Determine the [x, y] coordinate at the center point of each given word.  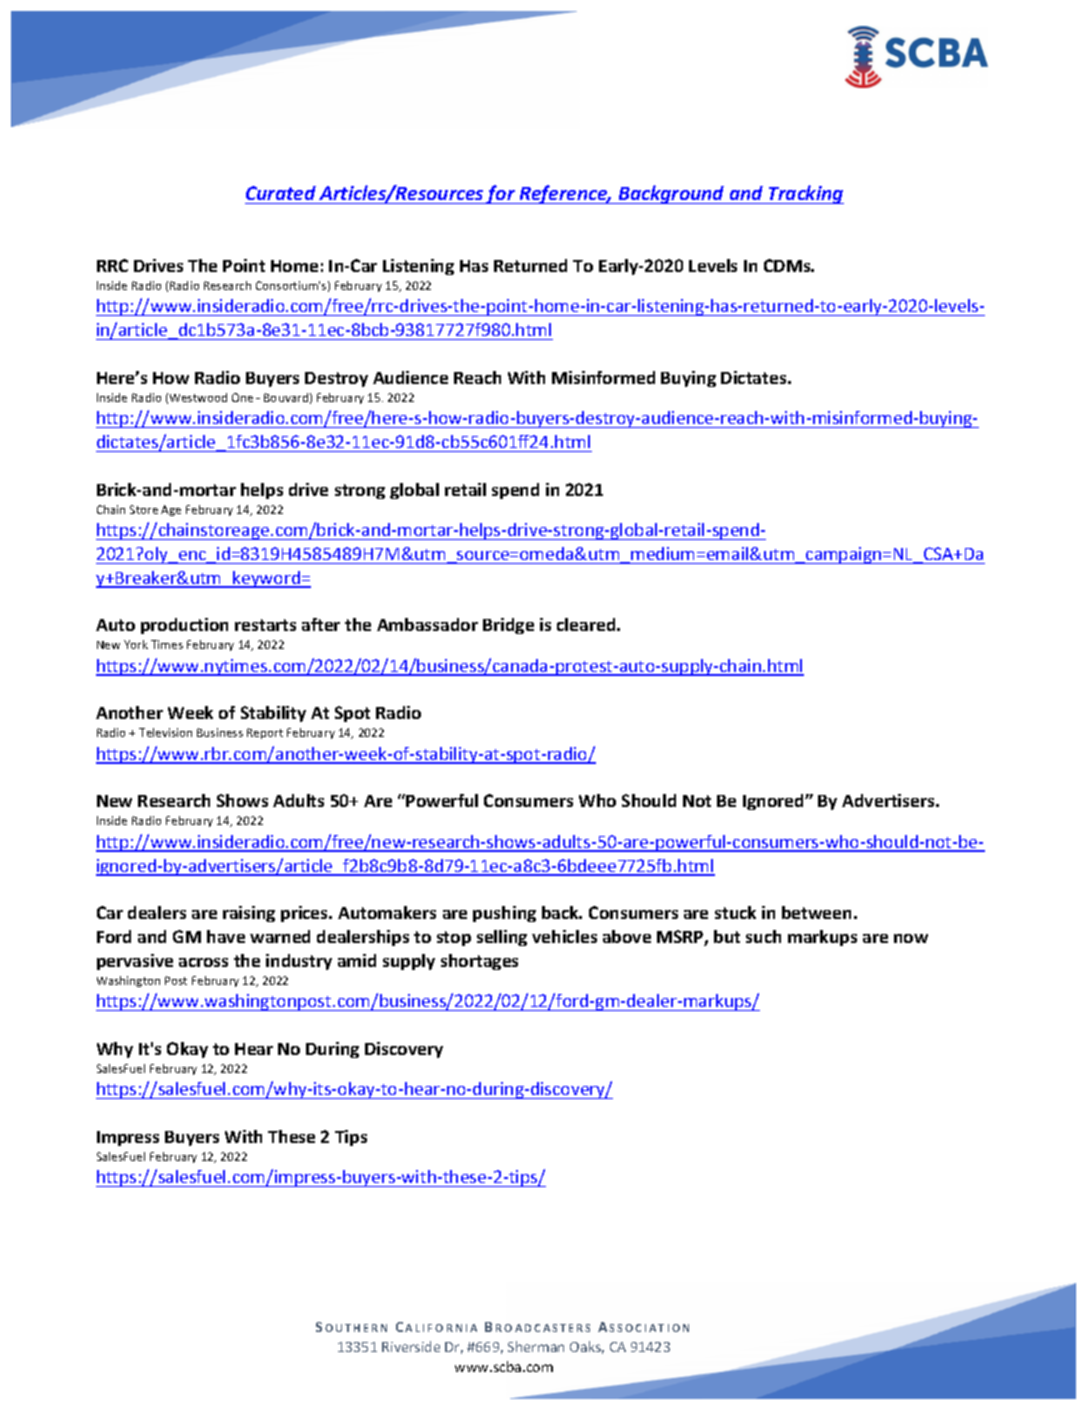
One [242, 397]
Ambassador [427, 624]
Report [265, 733]
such [763, 936]
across [203, 962]
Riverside [411, 1346]
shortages [479, 962]
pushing [504, 914]
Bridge [508, 626]
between [816, 912]
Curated [281, 193]
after [321, 624]
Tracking [805, 194]
